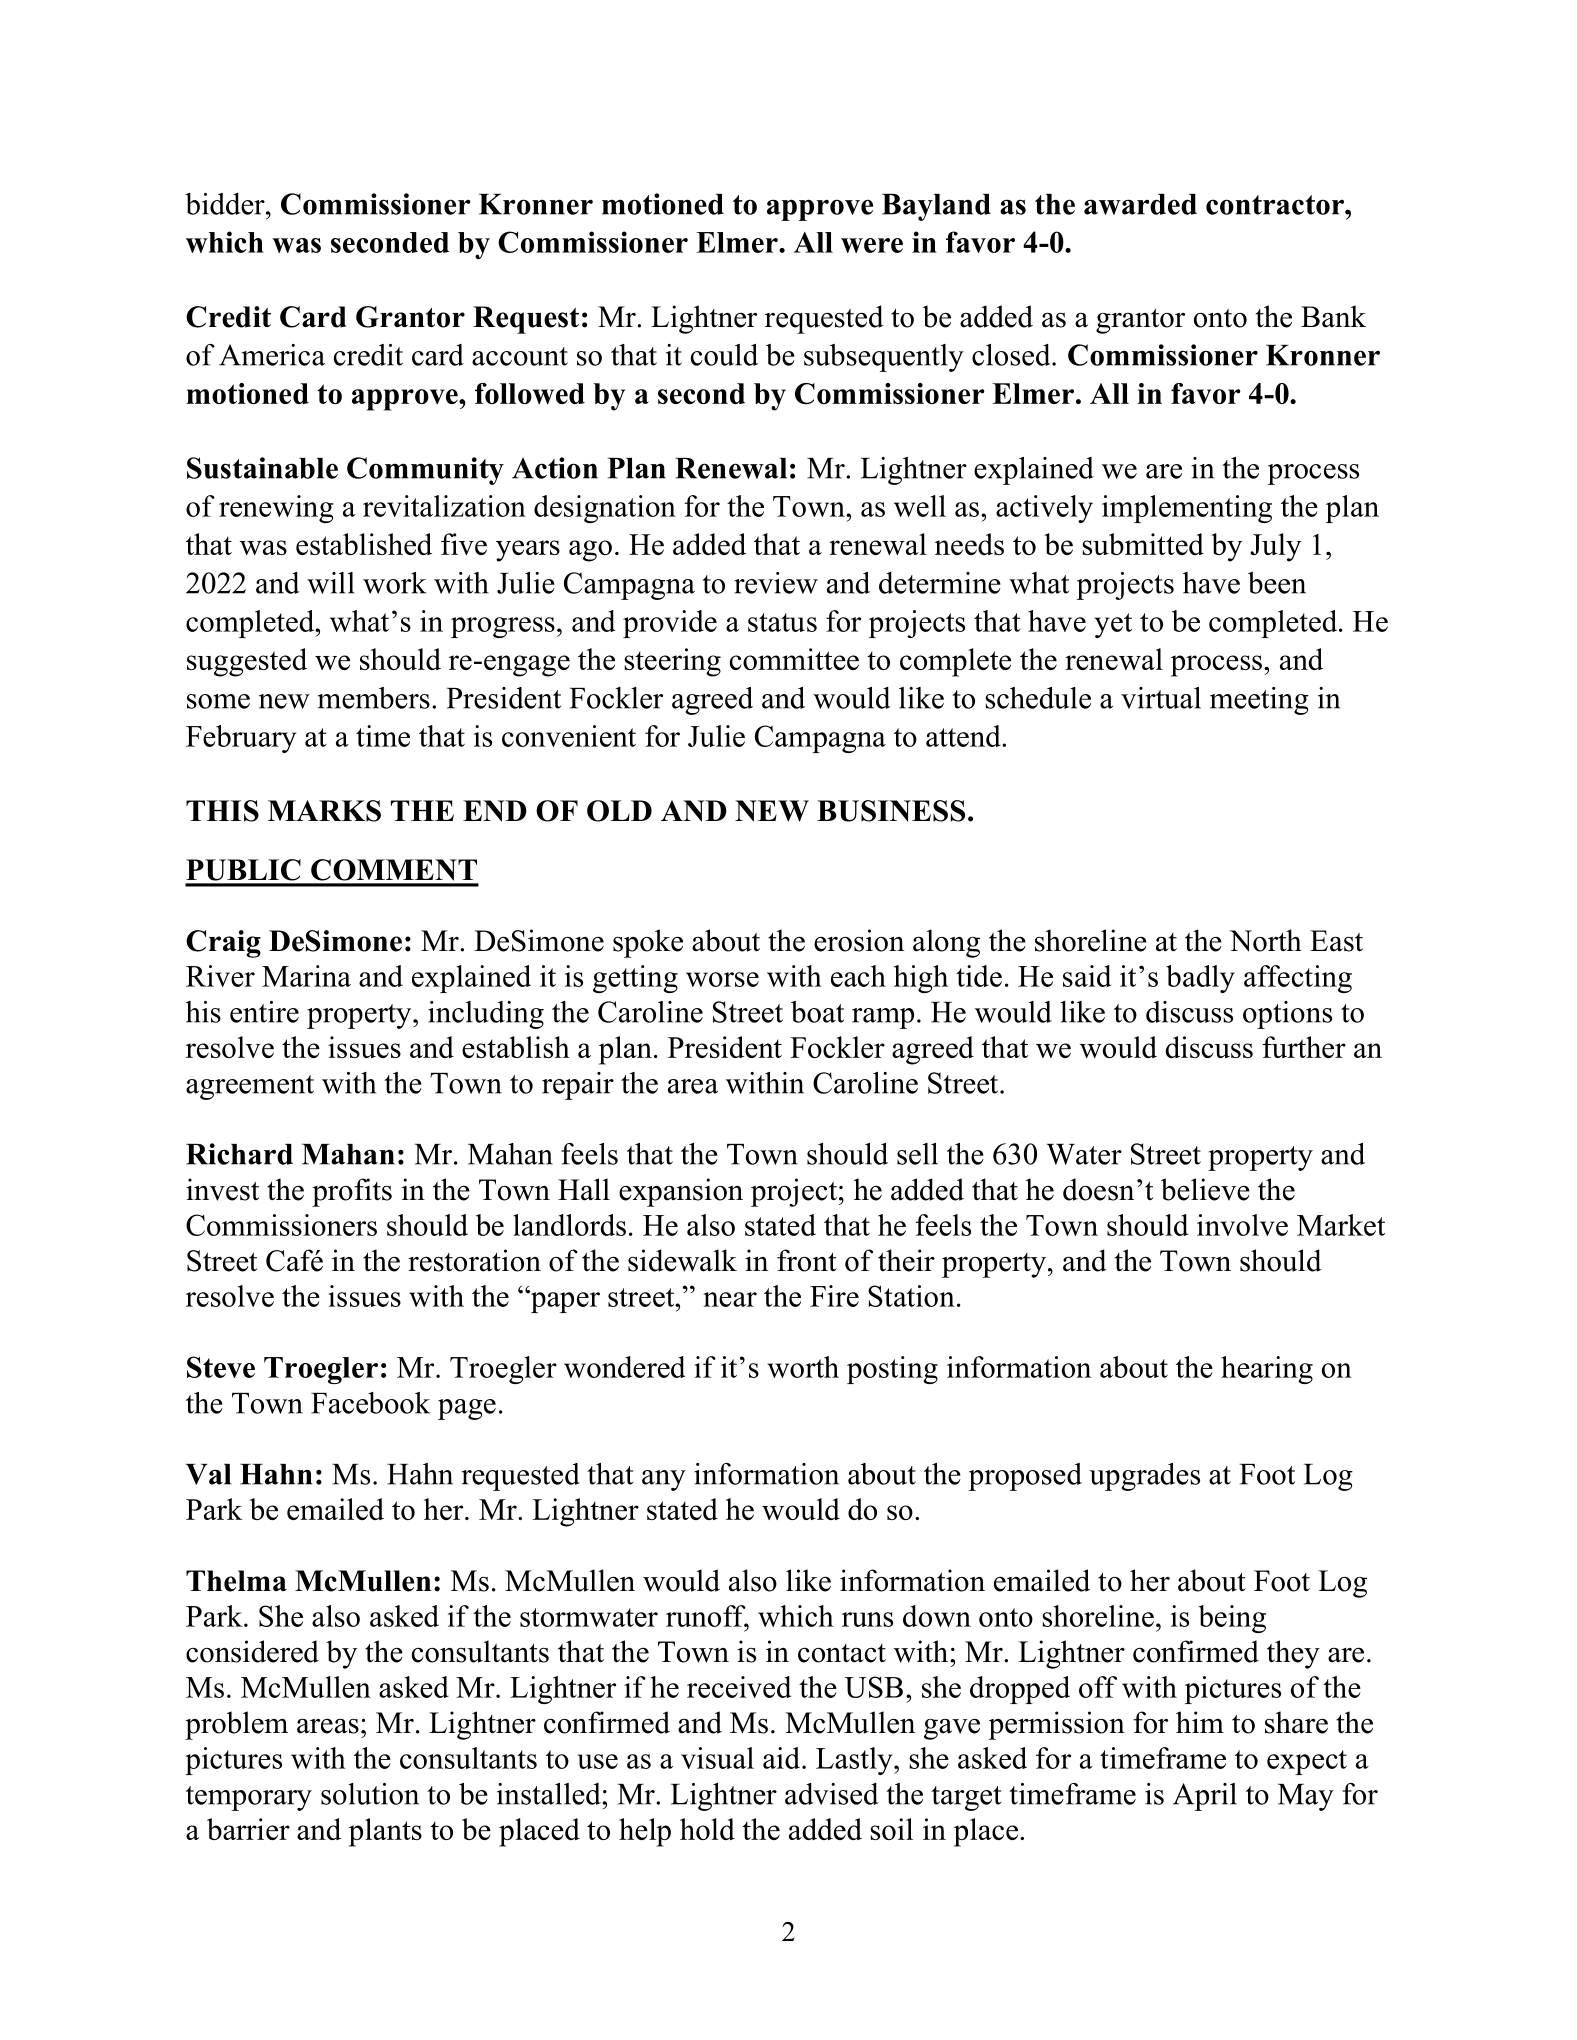 Image resolution: width=1577 pixels, height=2040 pixels. Describe the element at coordinates (1267, 1370) in the document. I see `hearing` at that location.
